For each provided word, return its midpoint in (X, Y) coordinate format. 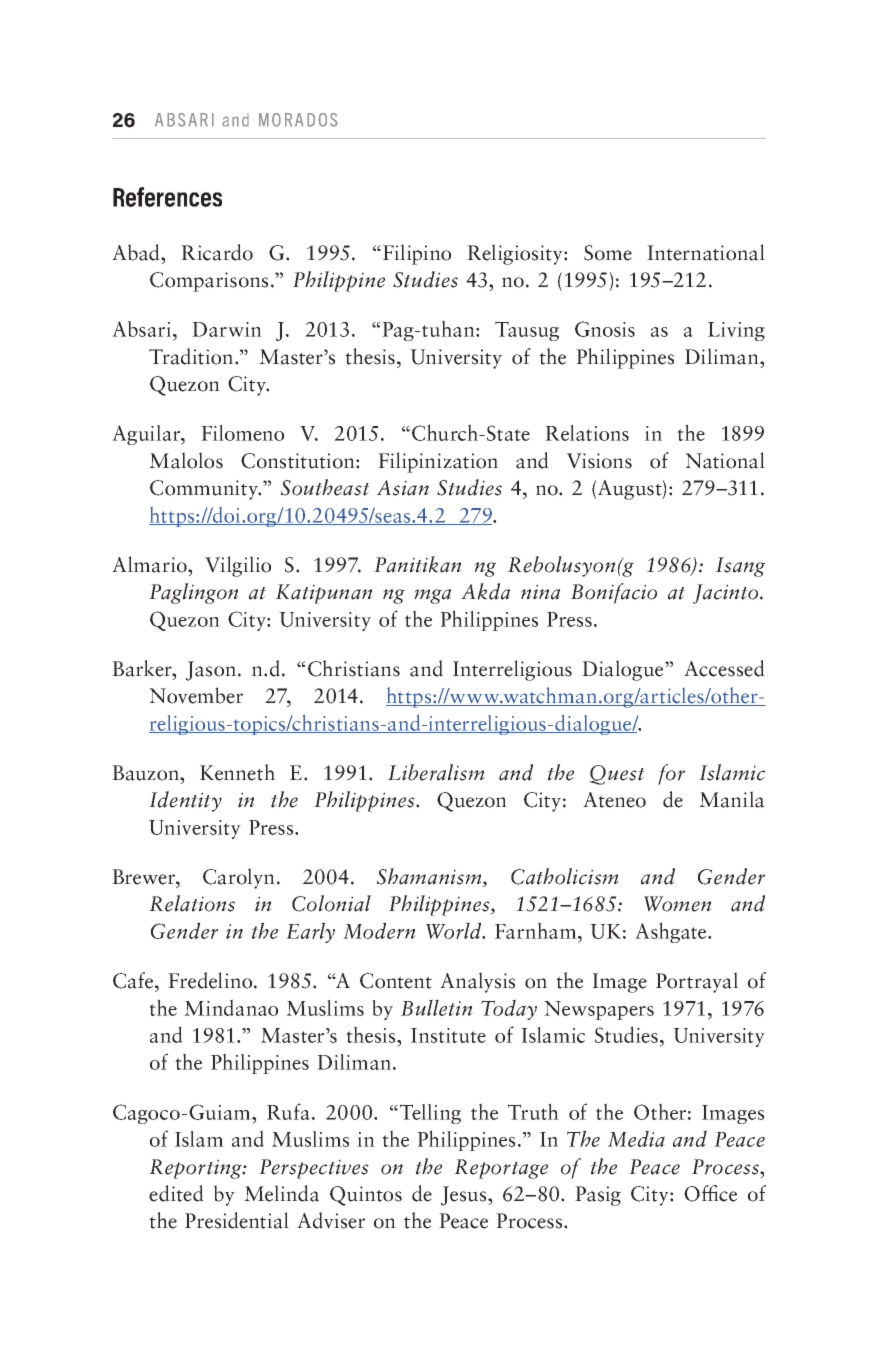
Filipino (417, 254)
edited (176, 1193)
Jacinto (727, 594)
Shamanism (430, 877)
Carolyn (239, 878)
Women (678, 904)
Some (608, 253)
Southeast (325, 487)
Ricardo (217, 252)
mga (432, 596)
